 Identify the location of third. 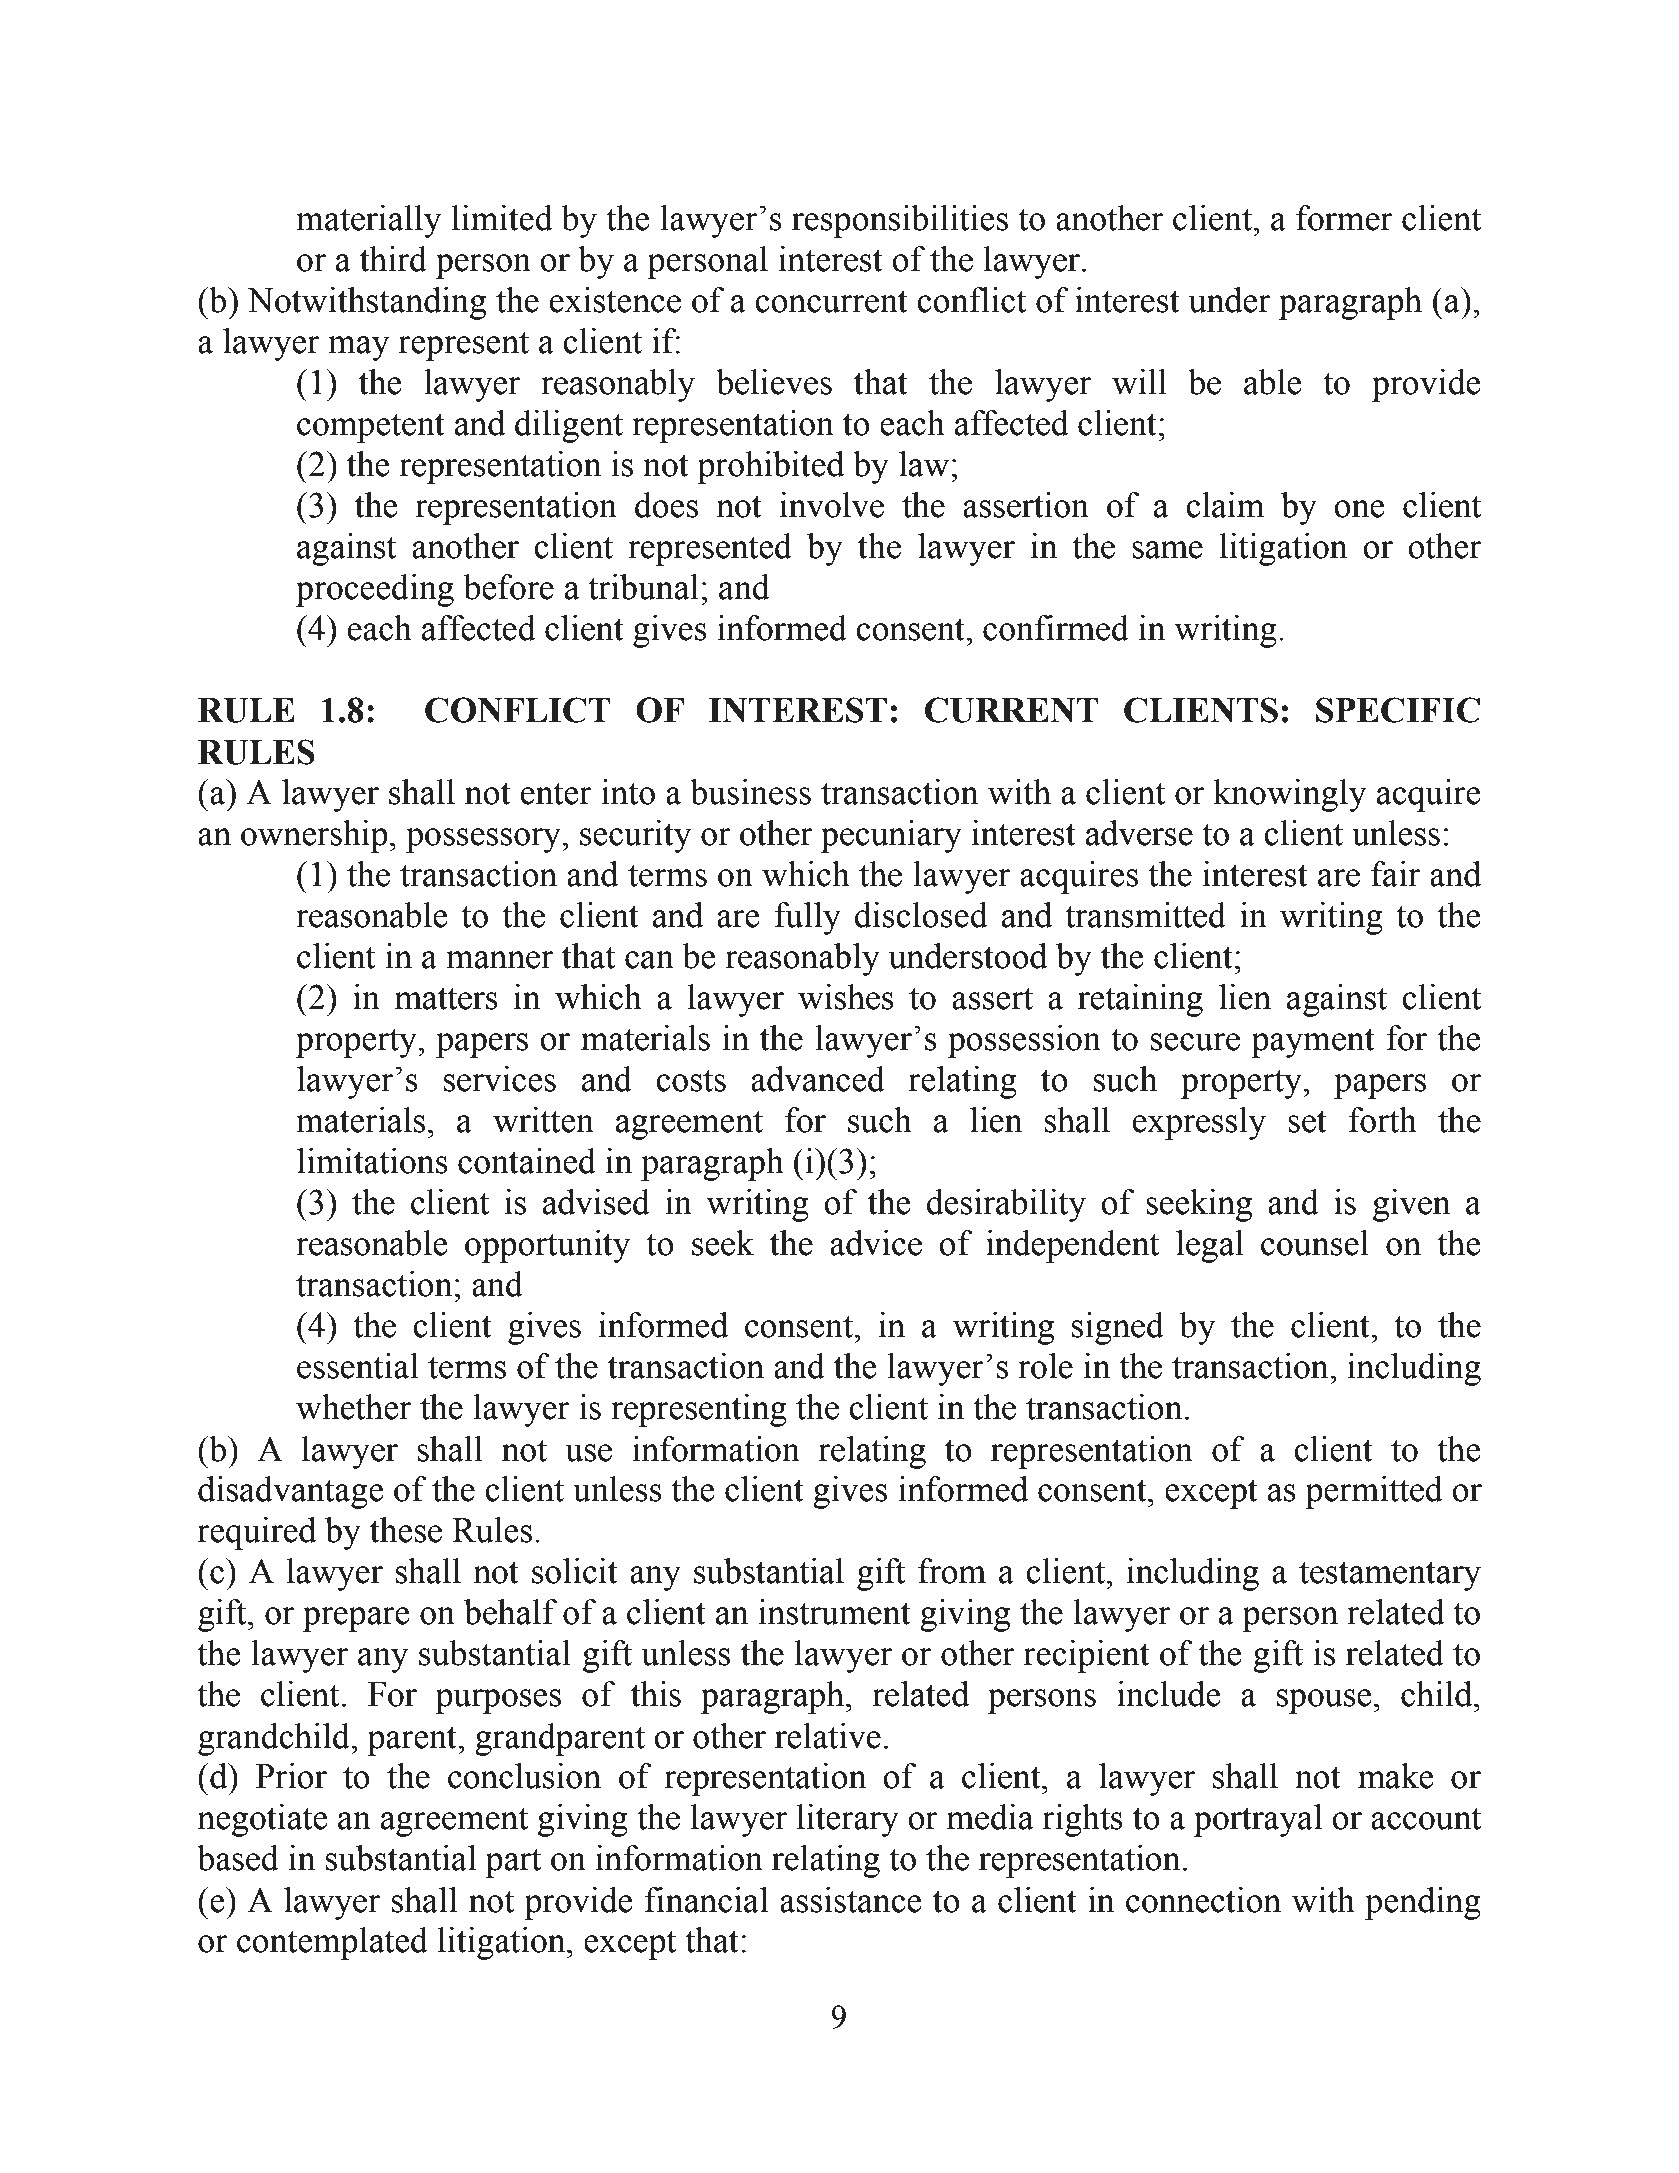
(393, 259).
